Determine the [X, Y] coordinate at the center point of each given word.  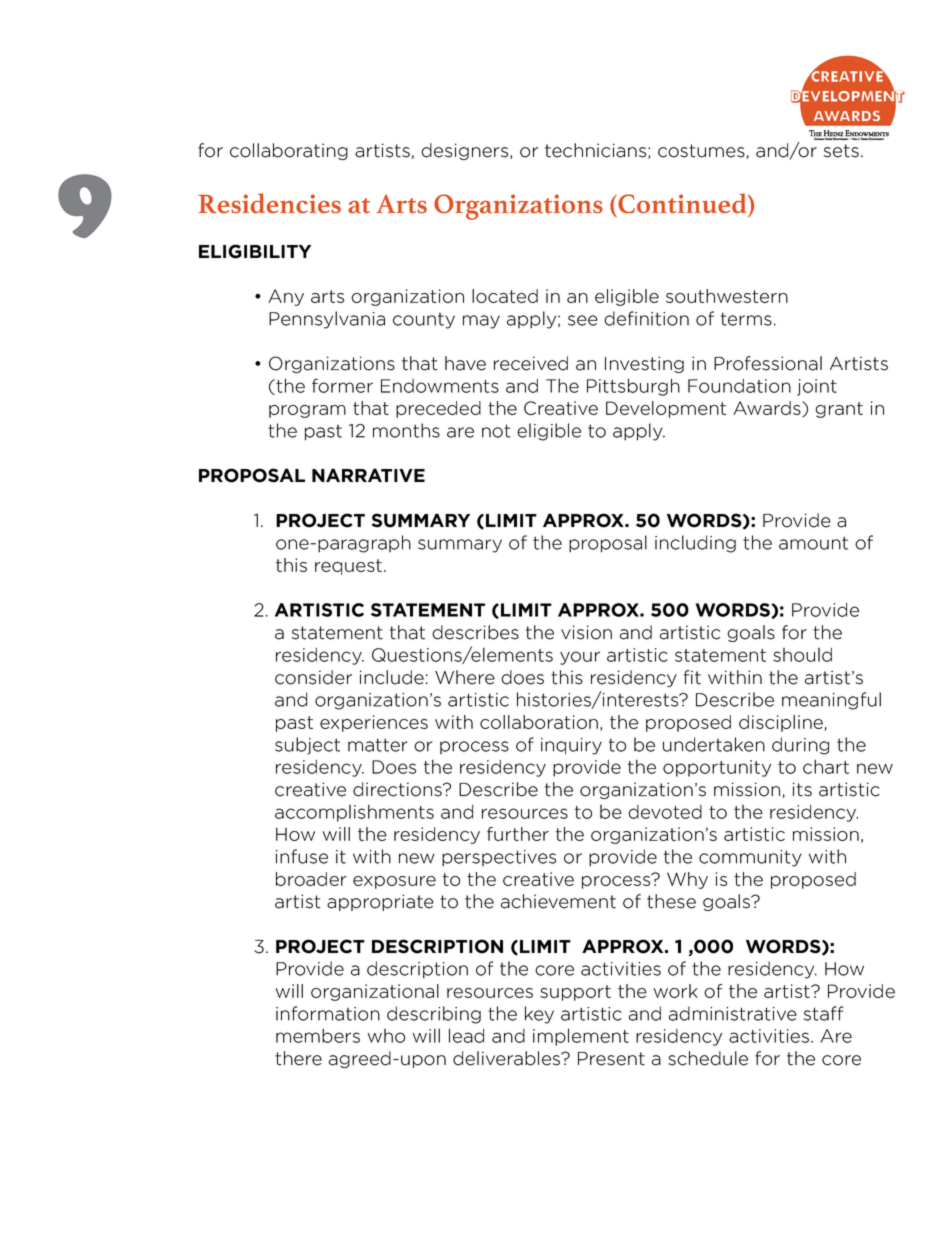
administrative [733, 1013]
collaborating [289, 151]
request [348, 567]
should [802, 655]
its [802, 789]
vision [586, 632]
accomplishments [354, 813]
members [318, 1035]
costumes [702, 151]
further [518, 834]
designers [466, 151]
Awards [768, 409]
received [531, 363]
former [342, 385]
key [539, 1015]
